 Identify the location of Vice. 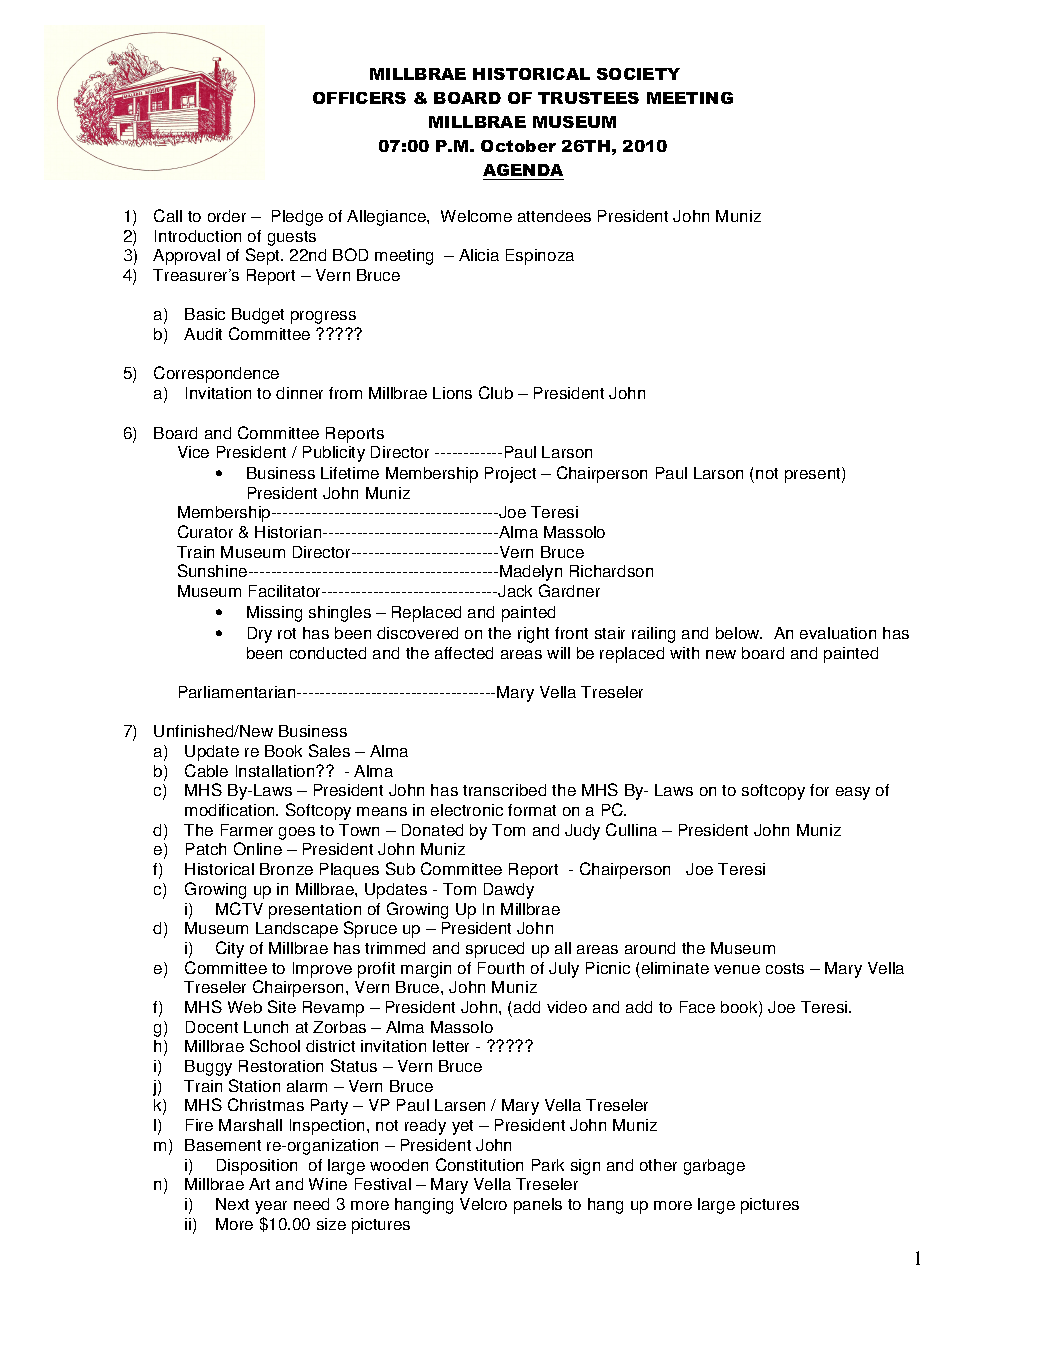
(193, 452).
